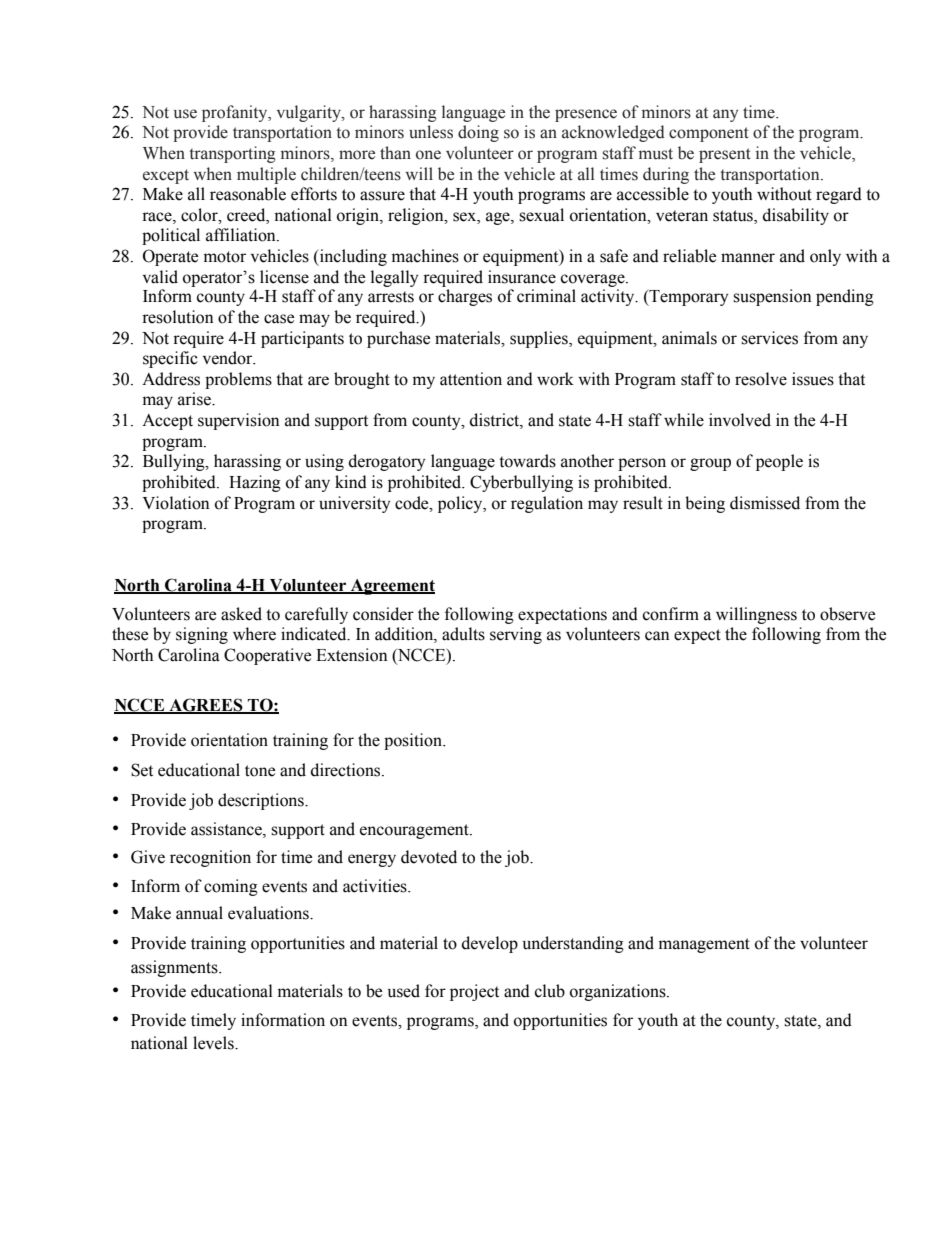 This document has width=952, height=1233. What do you see at coordinates (471, 379) in the document?
I see `attention` at bounding box center [471, 379].
